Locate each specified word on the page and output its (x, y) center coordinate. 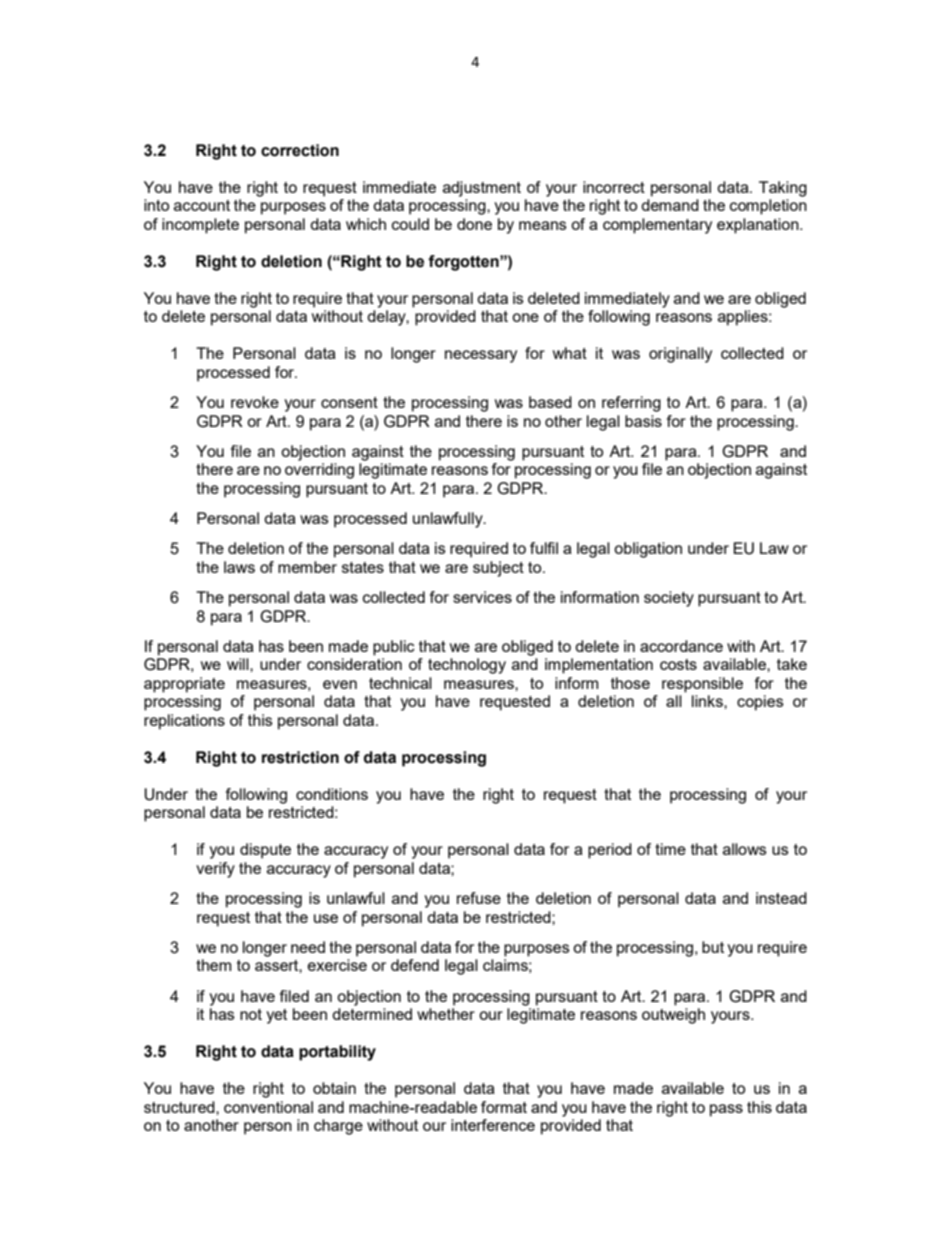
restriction (300, 757)
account (202, 205)
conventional (268, 1107)
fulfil (544, 548)
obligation (648, 550)
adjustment (482, 189)
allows (745, 849)
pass (726, 1110)
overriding (319, 471)
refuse (479, 898)
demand (670, 205)
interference (493, 1125)
